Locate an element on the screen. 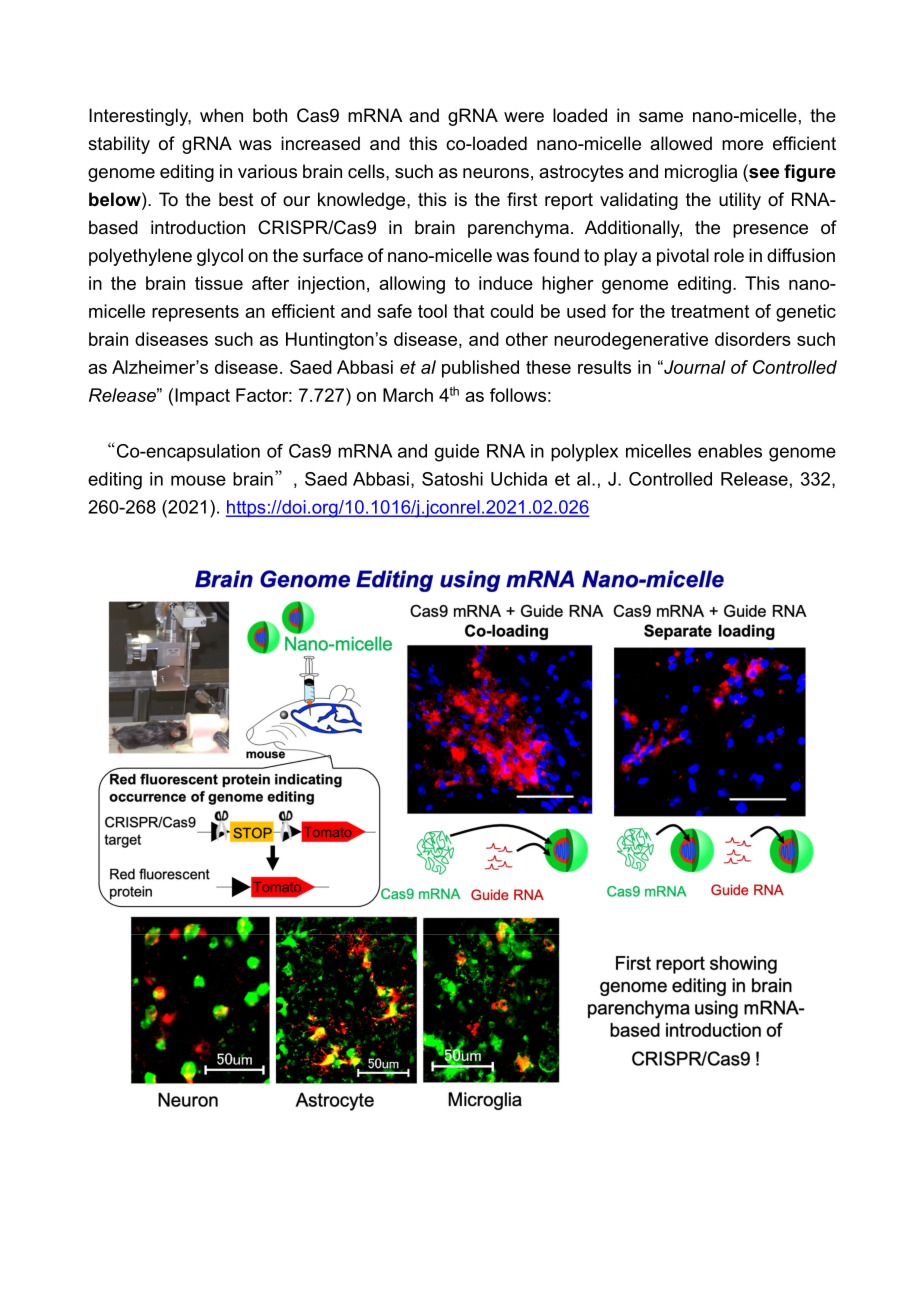  Satoshi is located at coordinates (452, 479).
